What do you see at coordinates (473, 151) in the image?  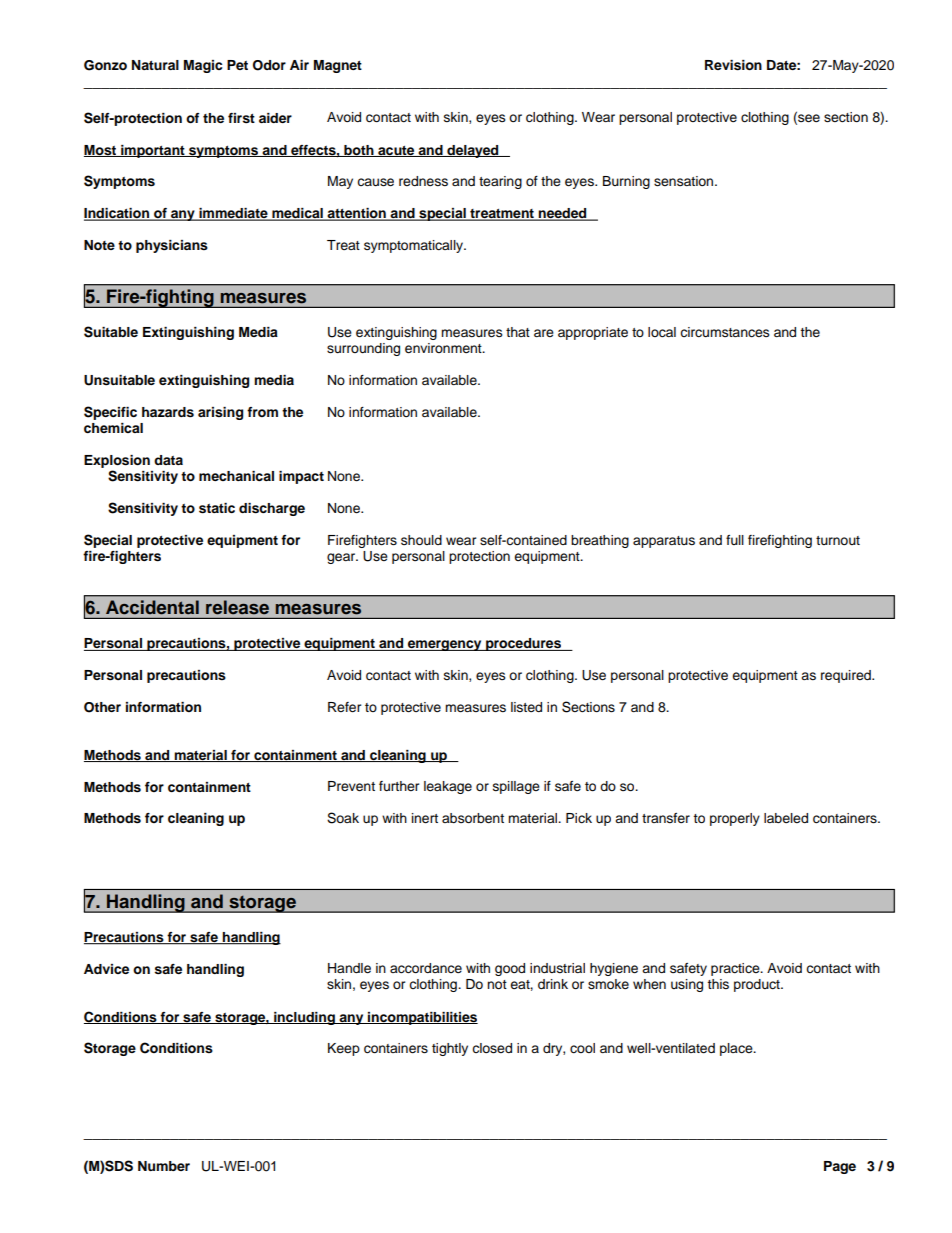 I see `delayed` at bounding box center [473, 151].
